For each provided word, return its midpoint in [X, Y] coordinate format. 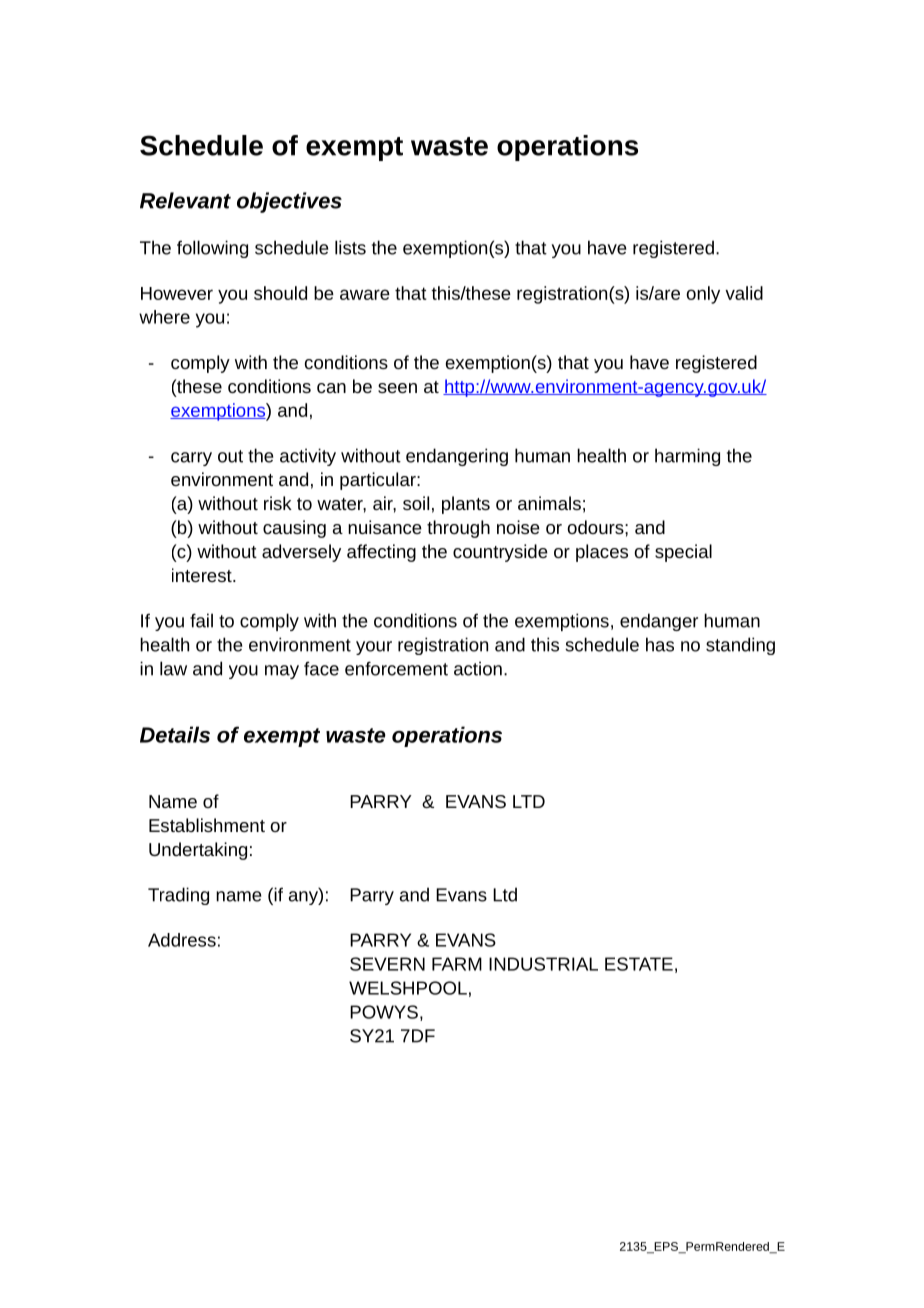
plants [466, 505]
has [660, 644]
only [703, 295]
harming [687, 457]
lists [350, 247]
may [282, 672]
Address [182, 940]
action [478, 668]
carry [191, 459]
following [212, 249]
